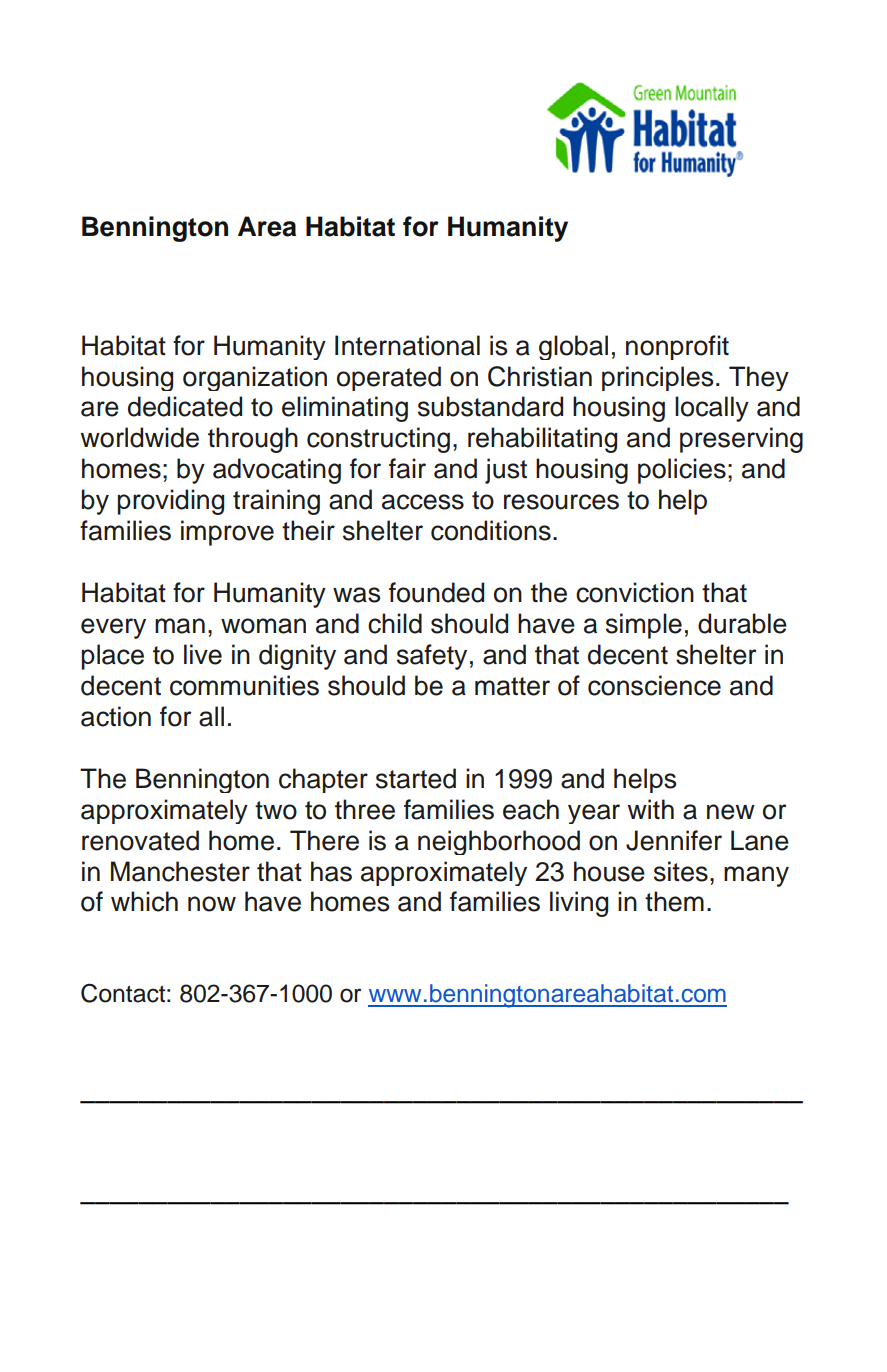 This screenshot has height=1372, width=887. Describe the element at coordinates (416, 778) in the screenshot. I see `started` at that location.
